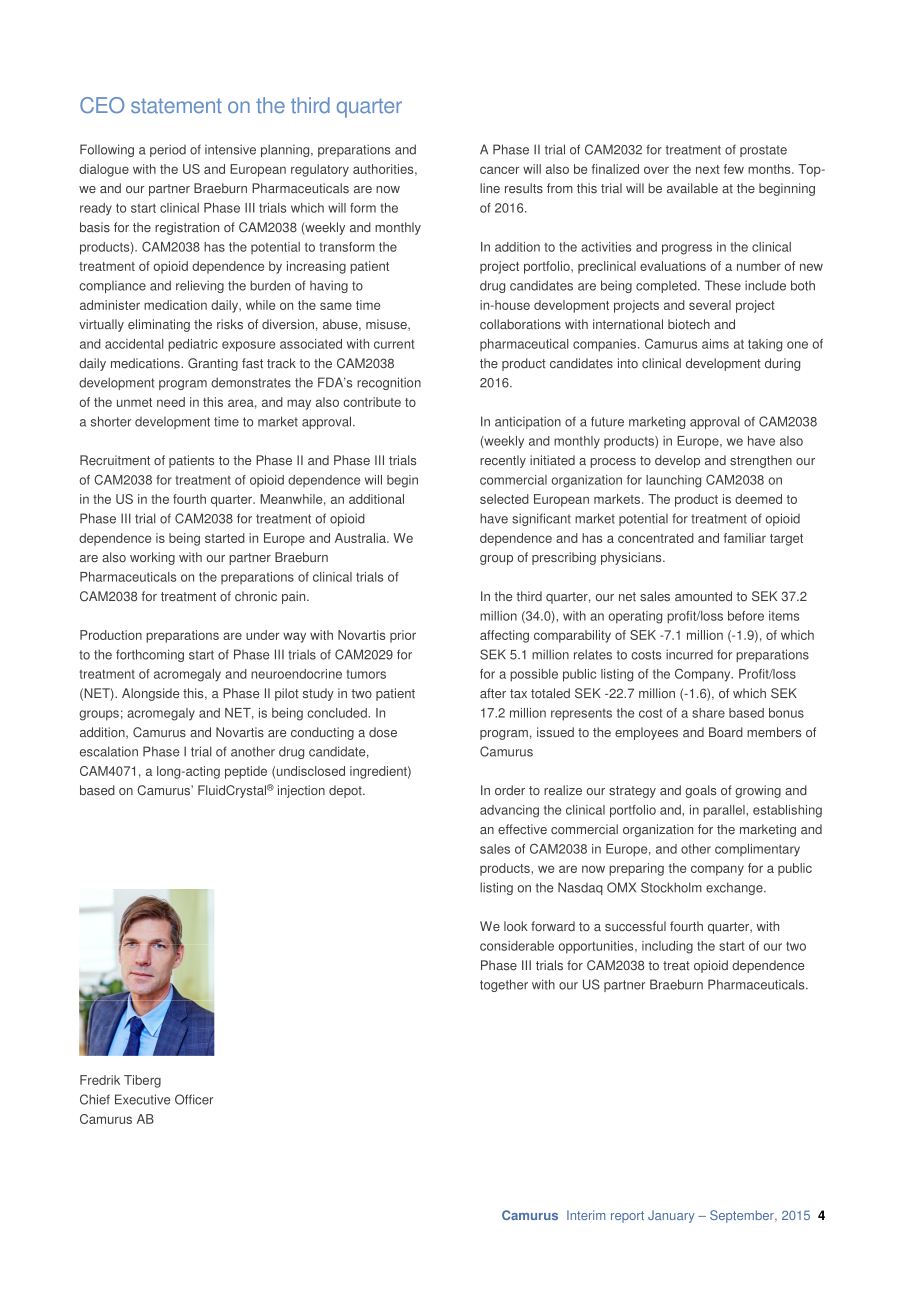 This document has width=924, height=1308. I want to click on Fredrik, so click(100, 1080).
